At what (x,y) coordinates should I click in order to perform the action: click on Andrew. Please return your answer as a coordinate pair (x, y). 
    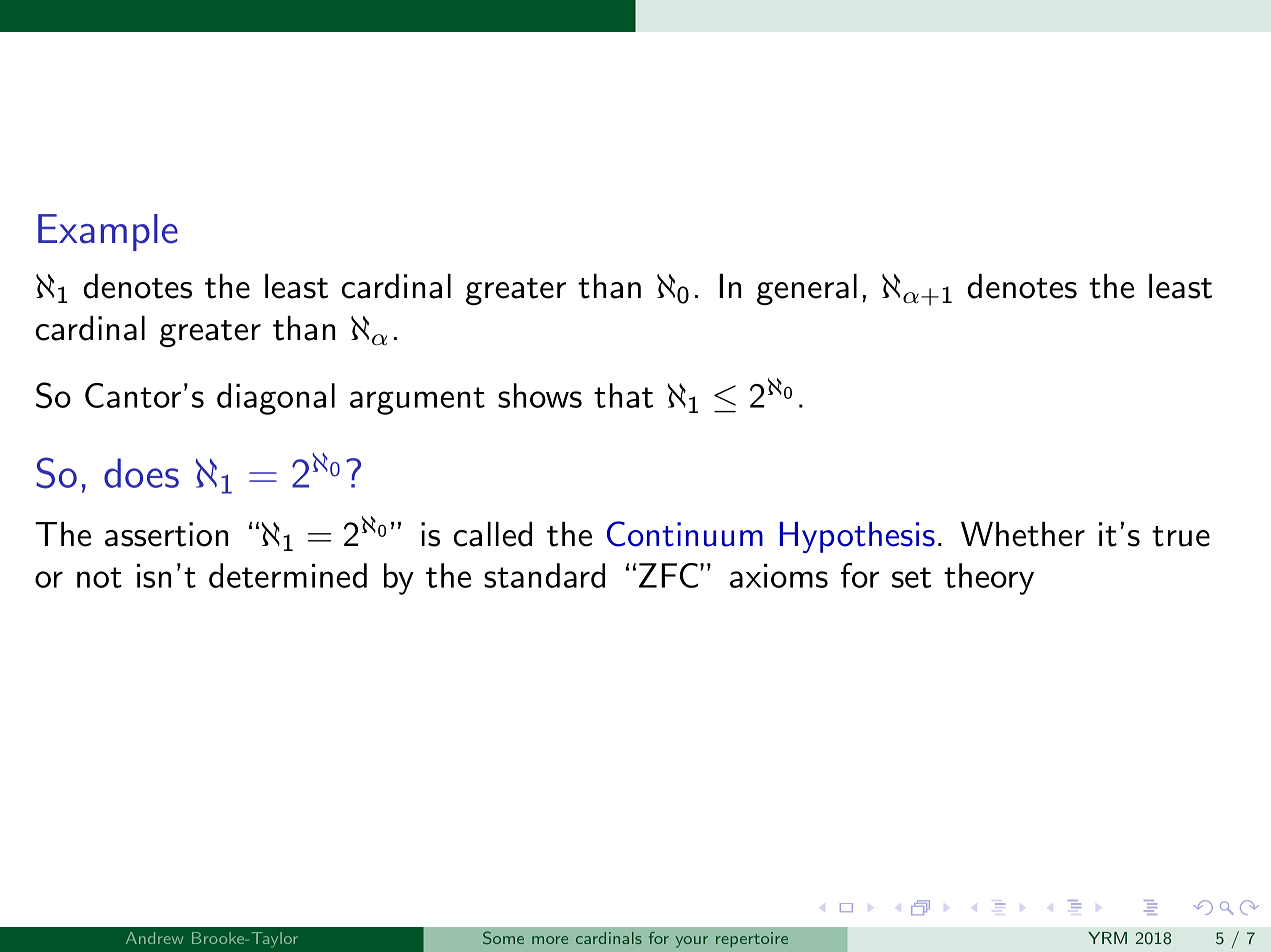
    Looking at the image, I should click on (154, 938).
